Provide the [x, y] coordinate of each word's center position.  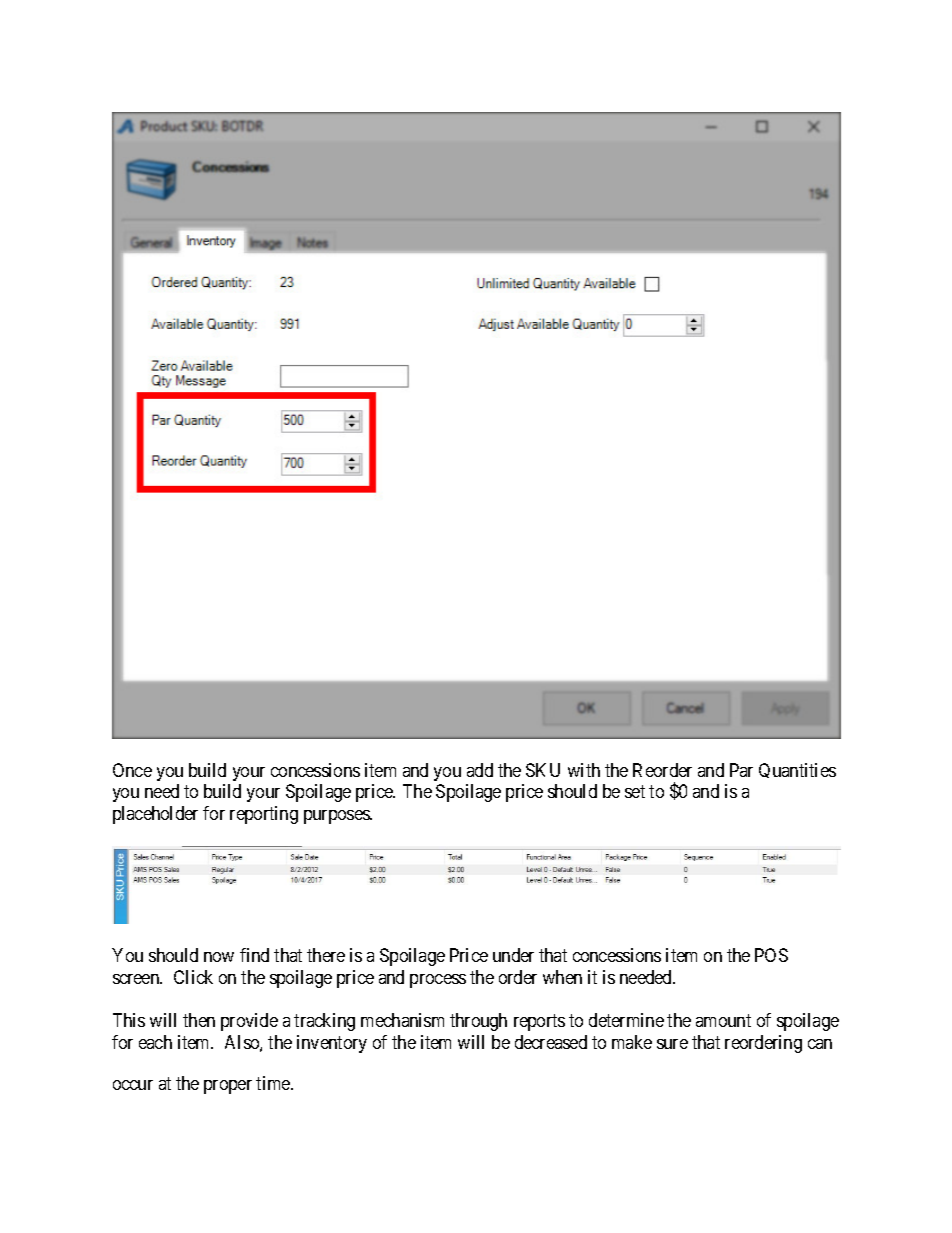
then [199, 1020]
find [254, 955]
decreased [551, 1042]
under [513, 955]
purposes [337, 817]
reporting [264, 815]
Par [741, 770]
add [480, 770]
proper [228, 1087]
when [562, 977]
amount [723, 1020]
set [635, 791]
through [478, 1022]
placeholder [155, 815]
